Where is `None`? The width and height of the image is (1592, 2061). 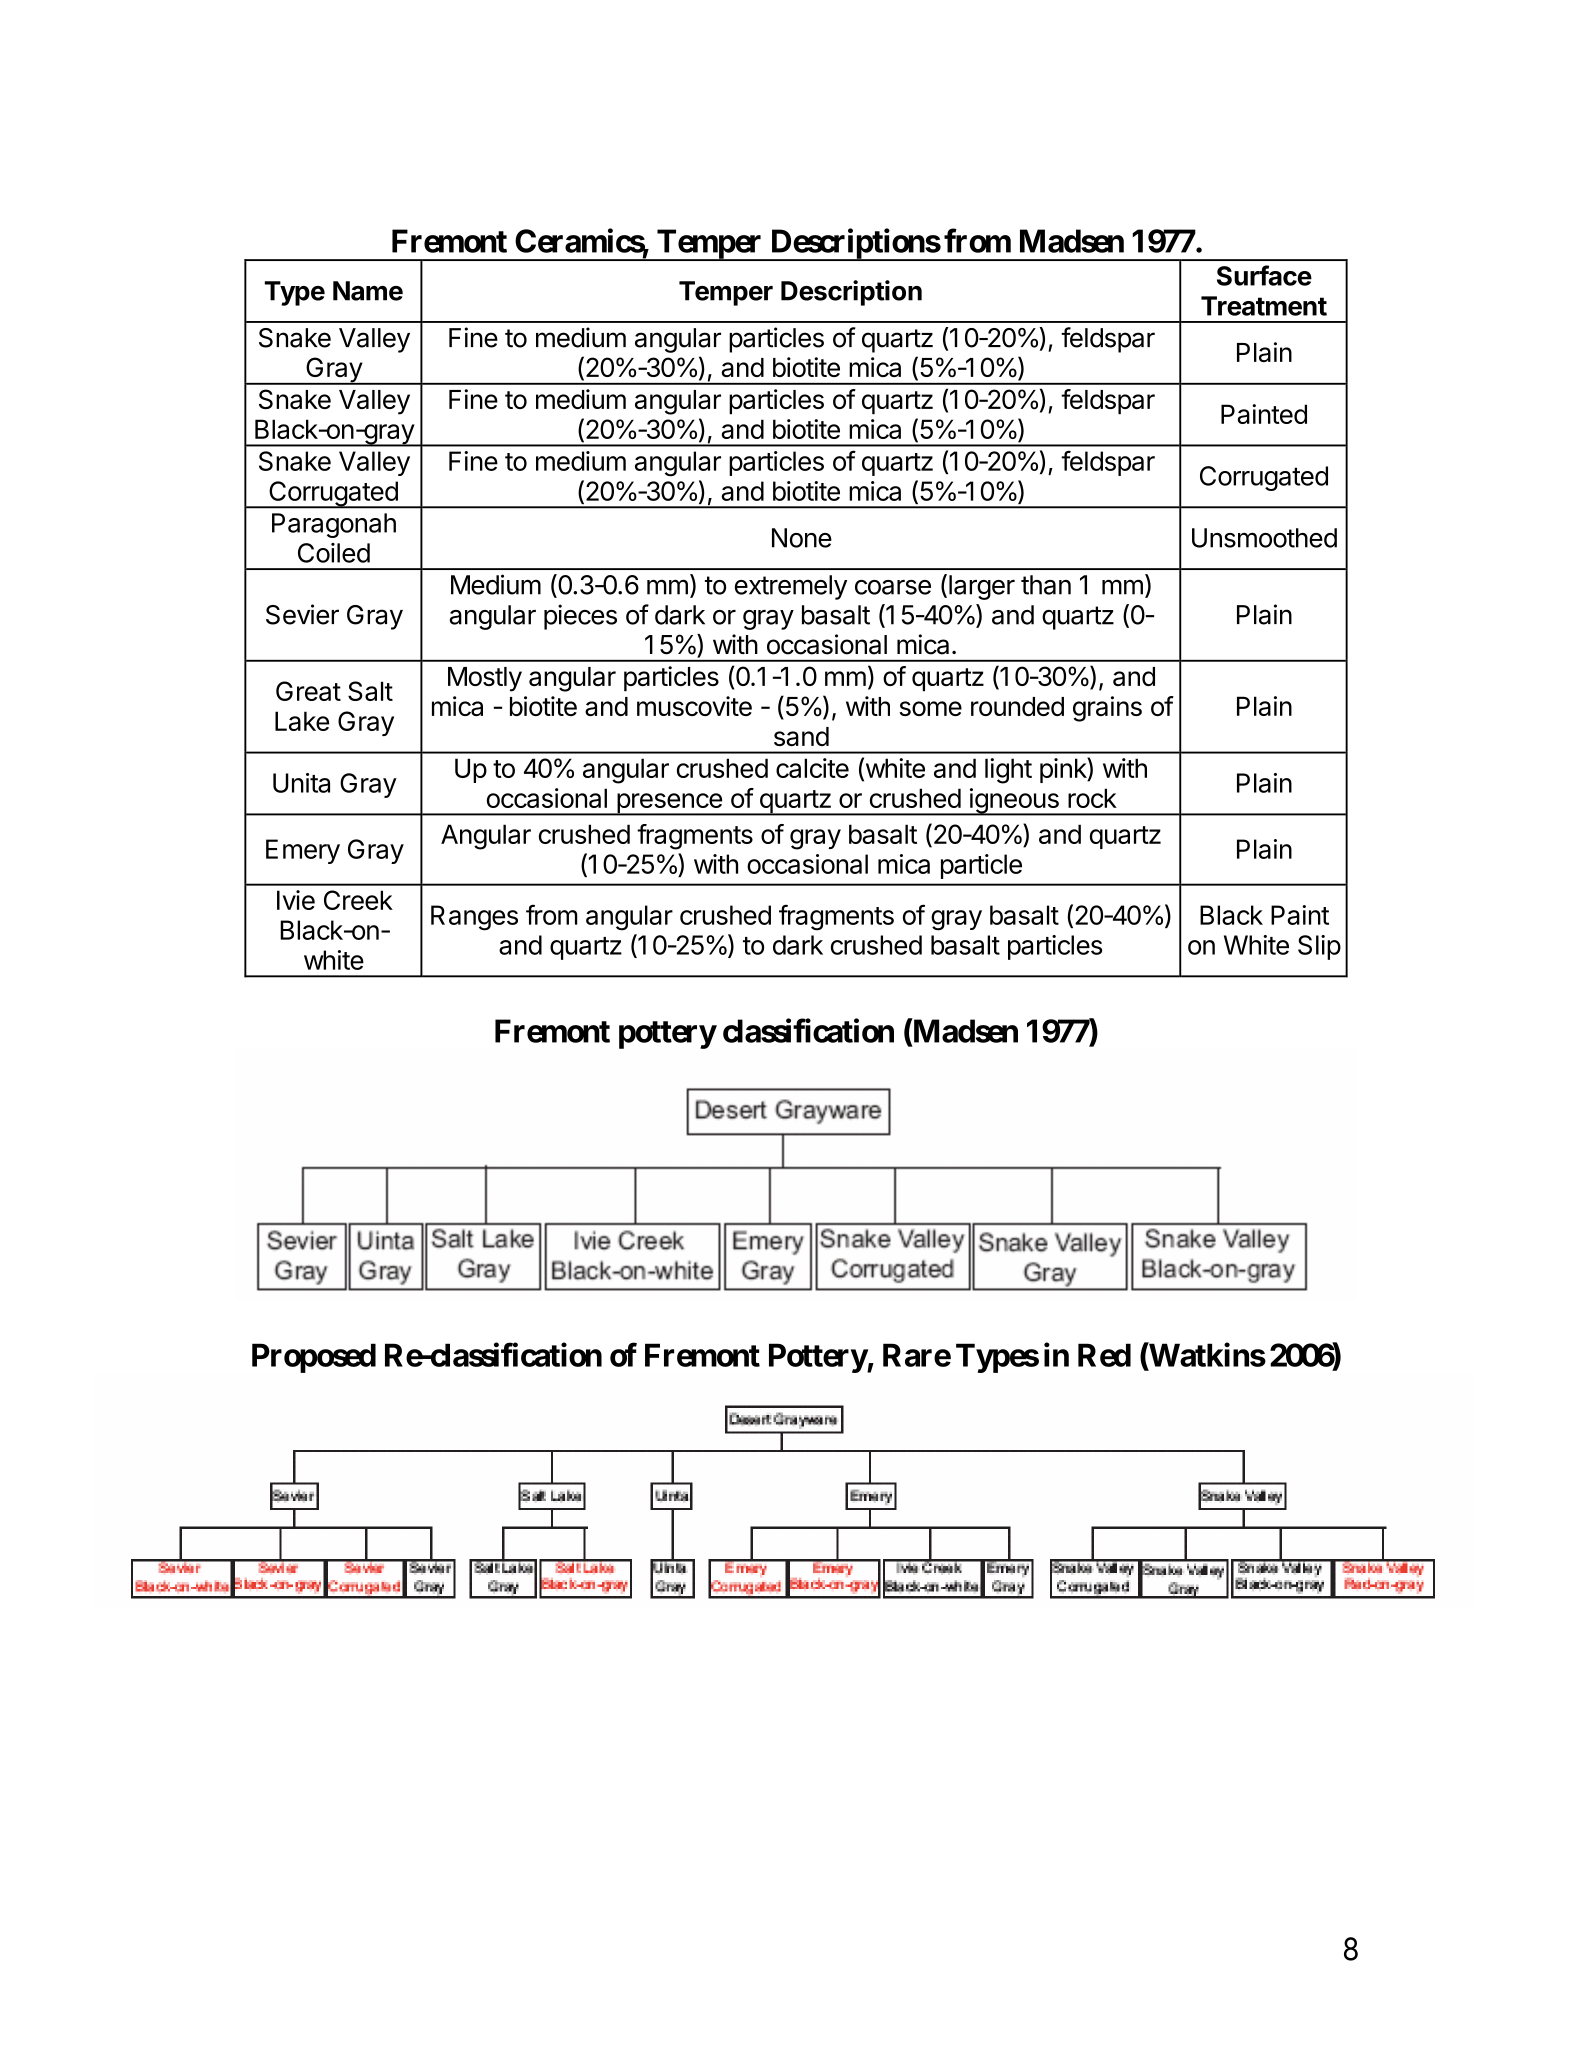
None is located at coordinates (802, 538).
